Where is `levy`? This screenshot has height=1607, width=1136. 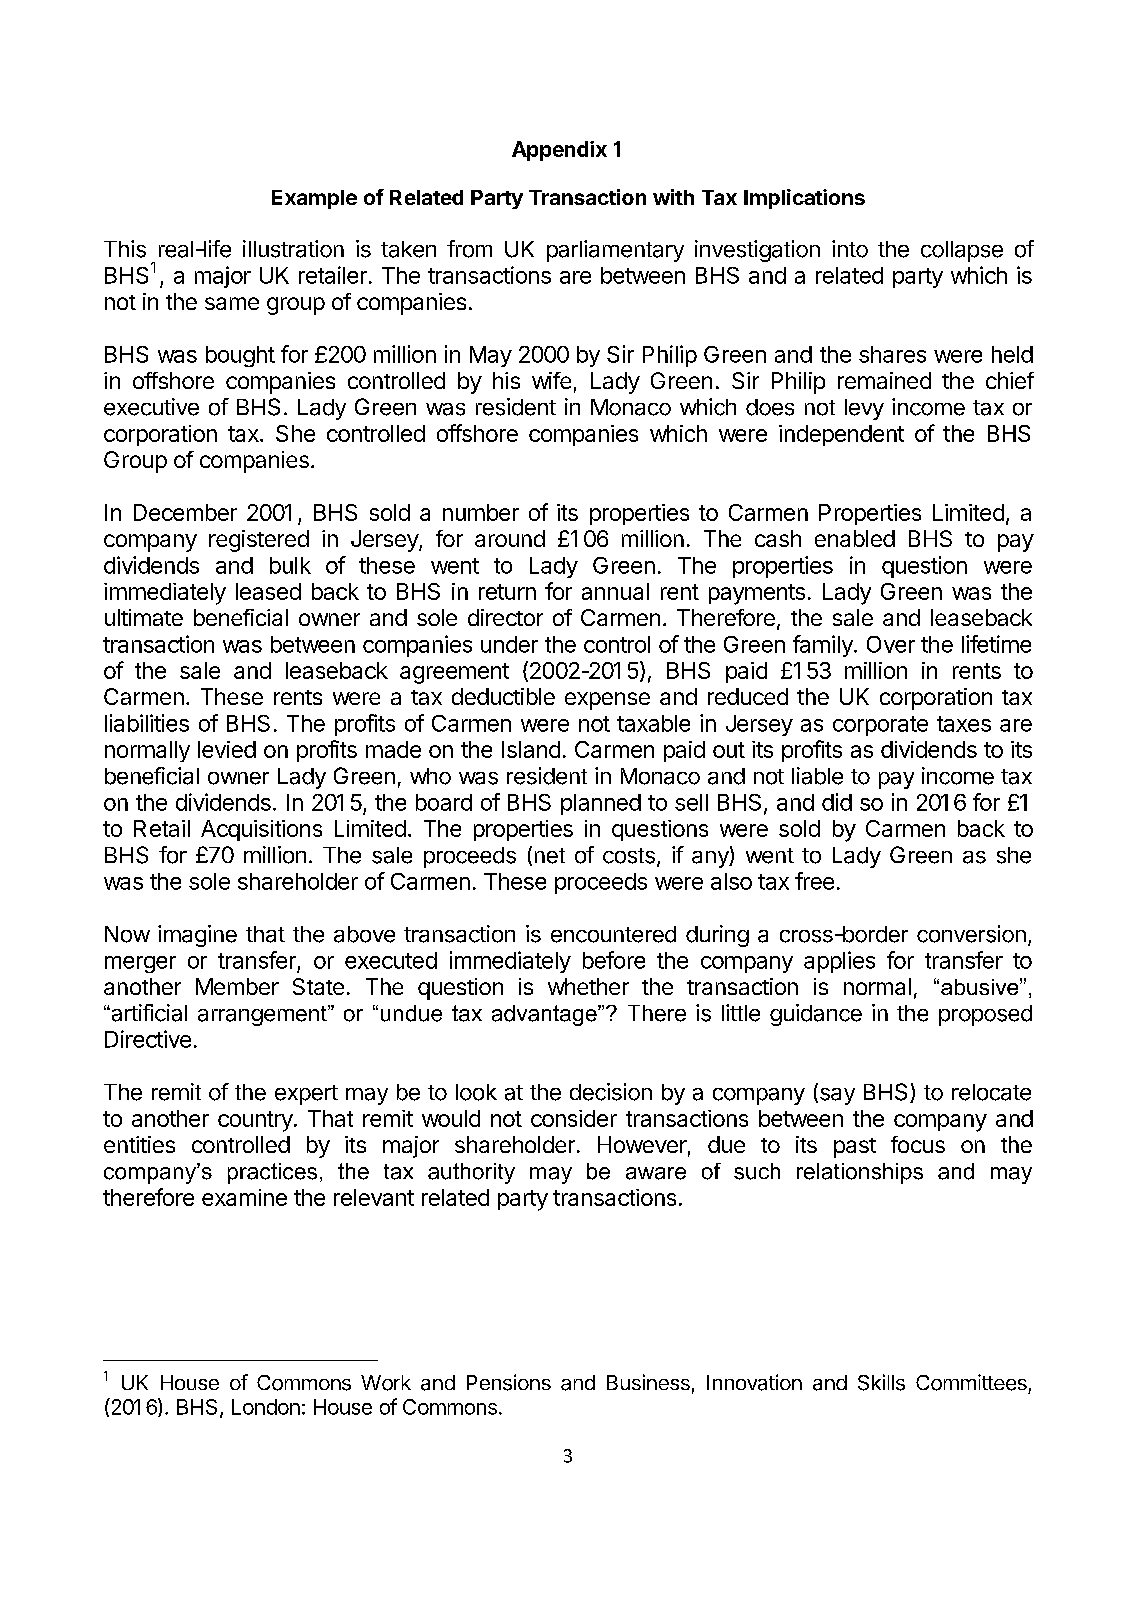
levy is located at coordinates (864, 409).
